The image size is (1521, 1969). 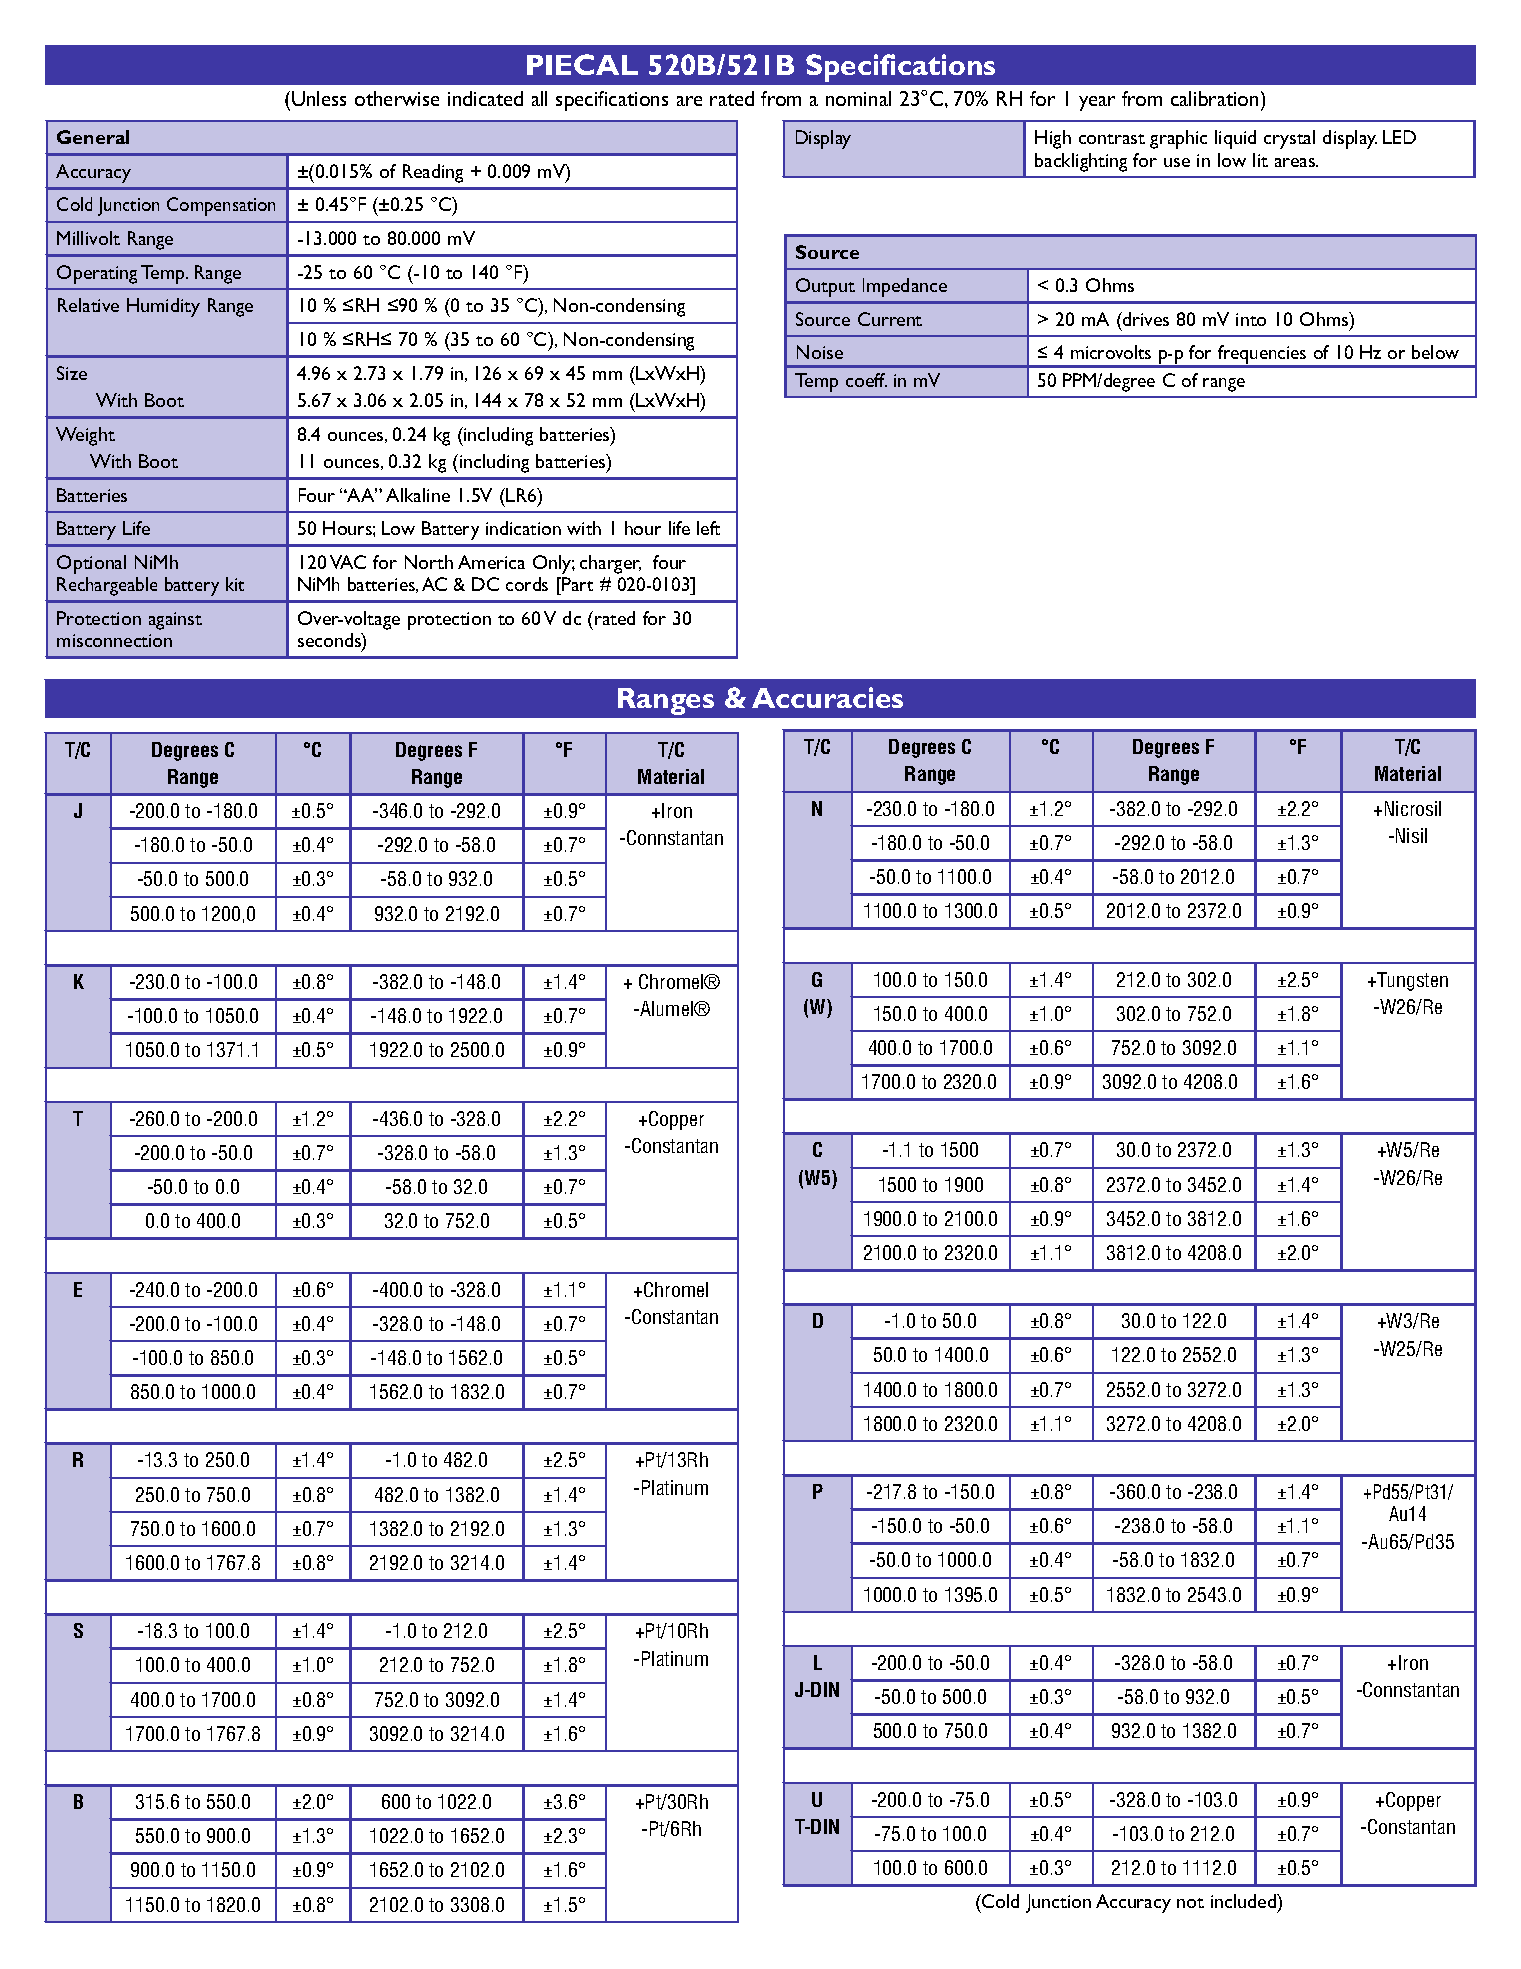 I want to click on cords, so click(x=527, y=584).
